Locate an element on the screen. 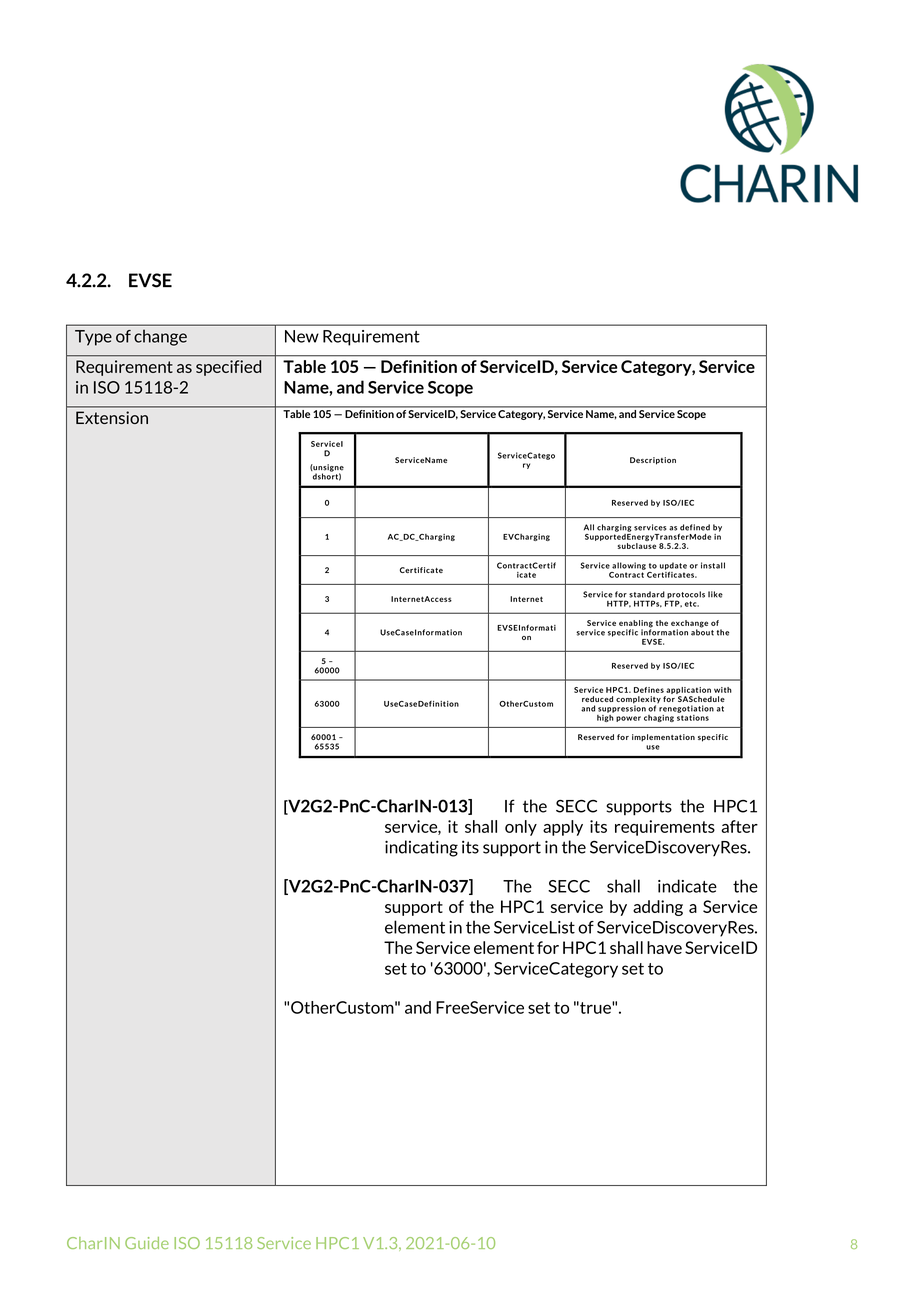 The image size is (924, 1308). Description is located at coordinates (653, 461).
